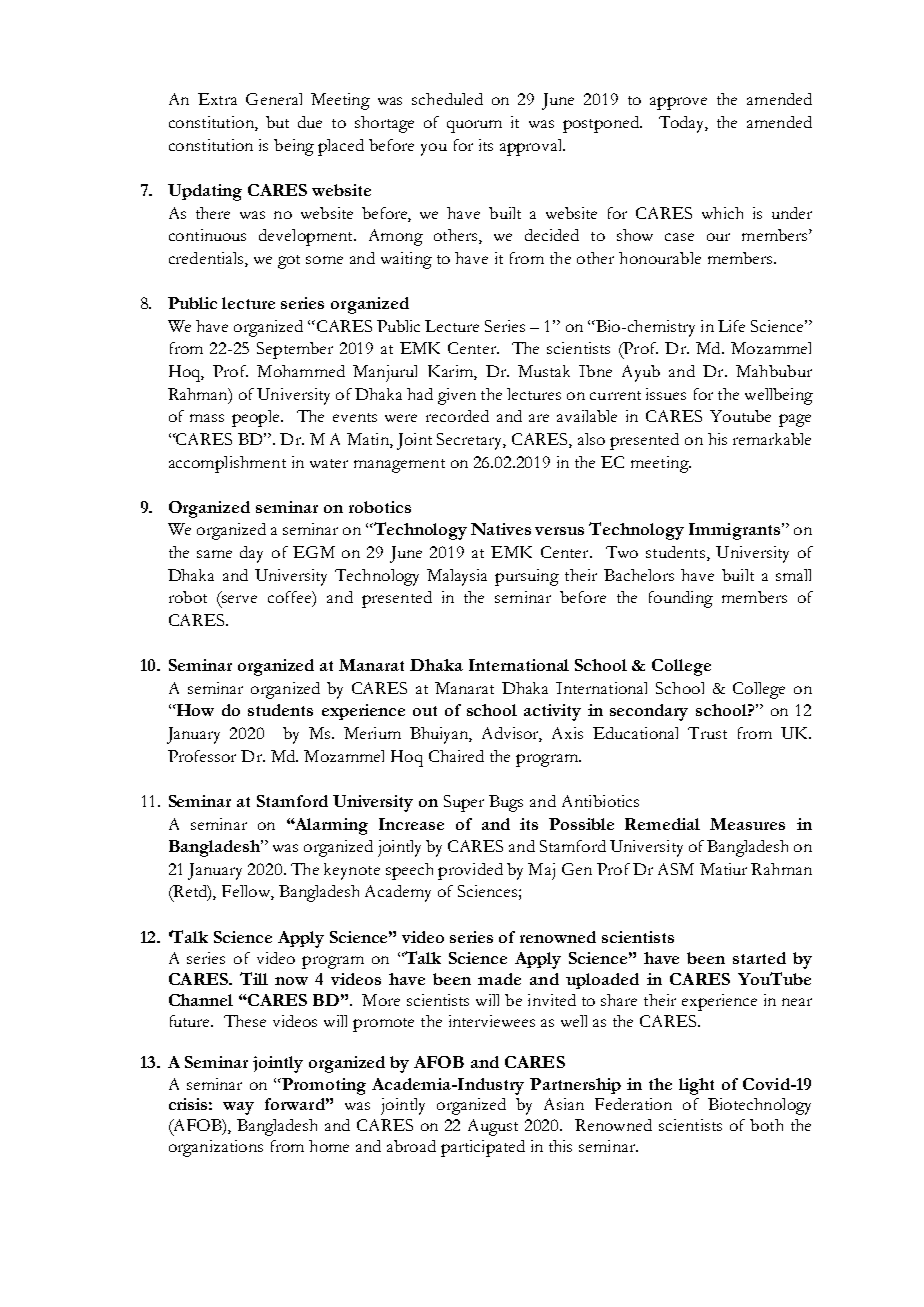  Describe the element at coordinates (678, 103) in the screenshot. I see `approve` at that location.
